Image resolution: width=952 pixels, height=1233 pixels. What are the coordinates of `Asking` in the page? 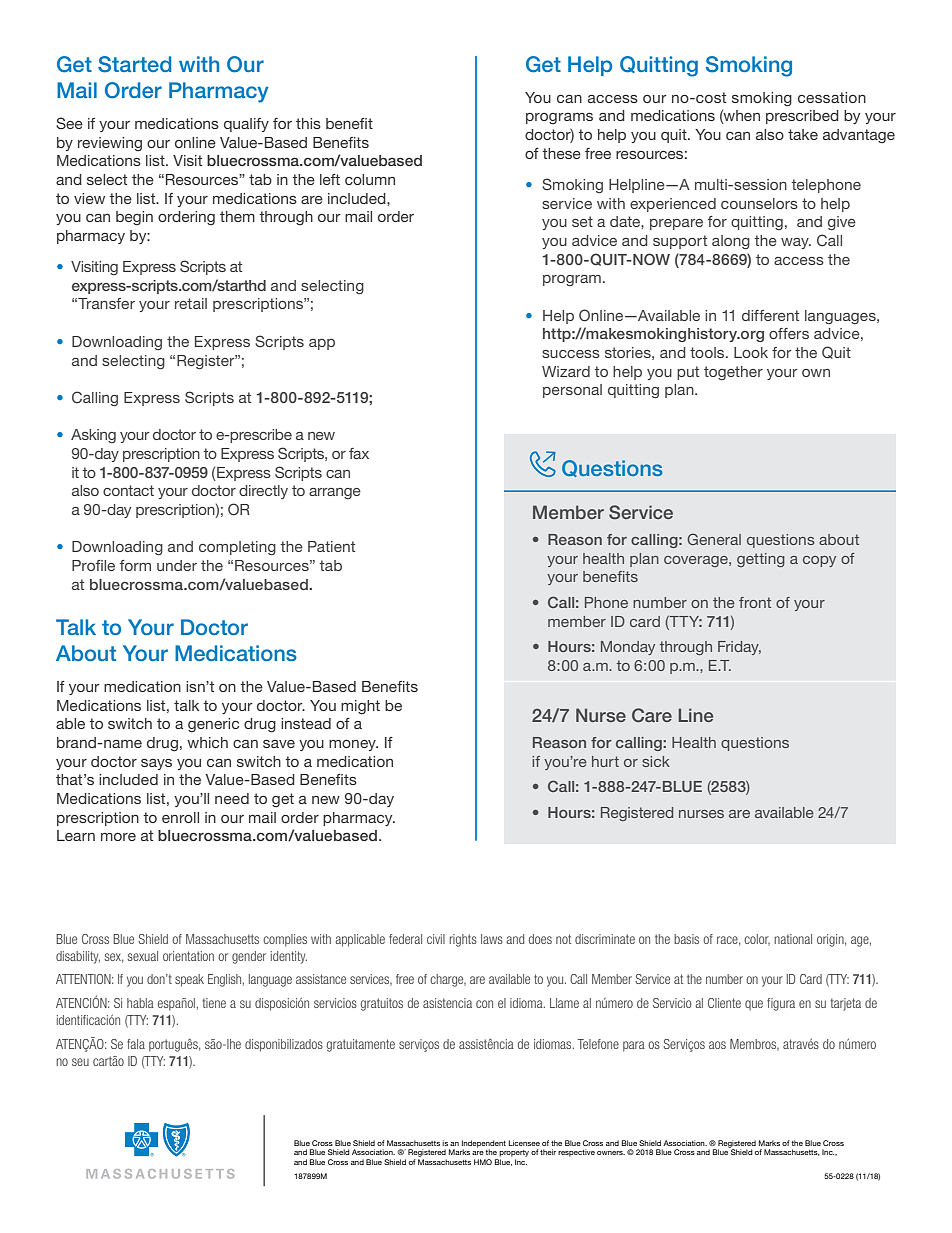 It's located at (93, 436).
